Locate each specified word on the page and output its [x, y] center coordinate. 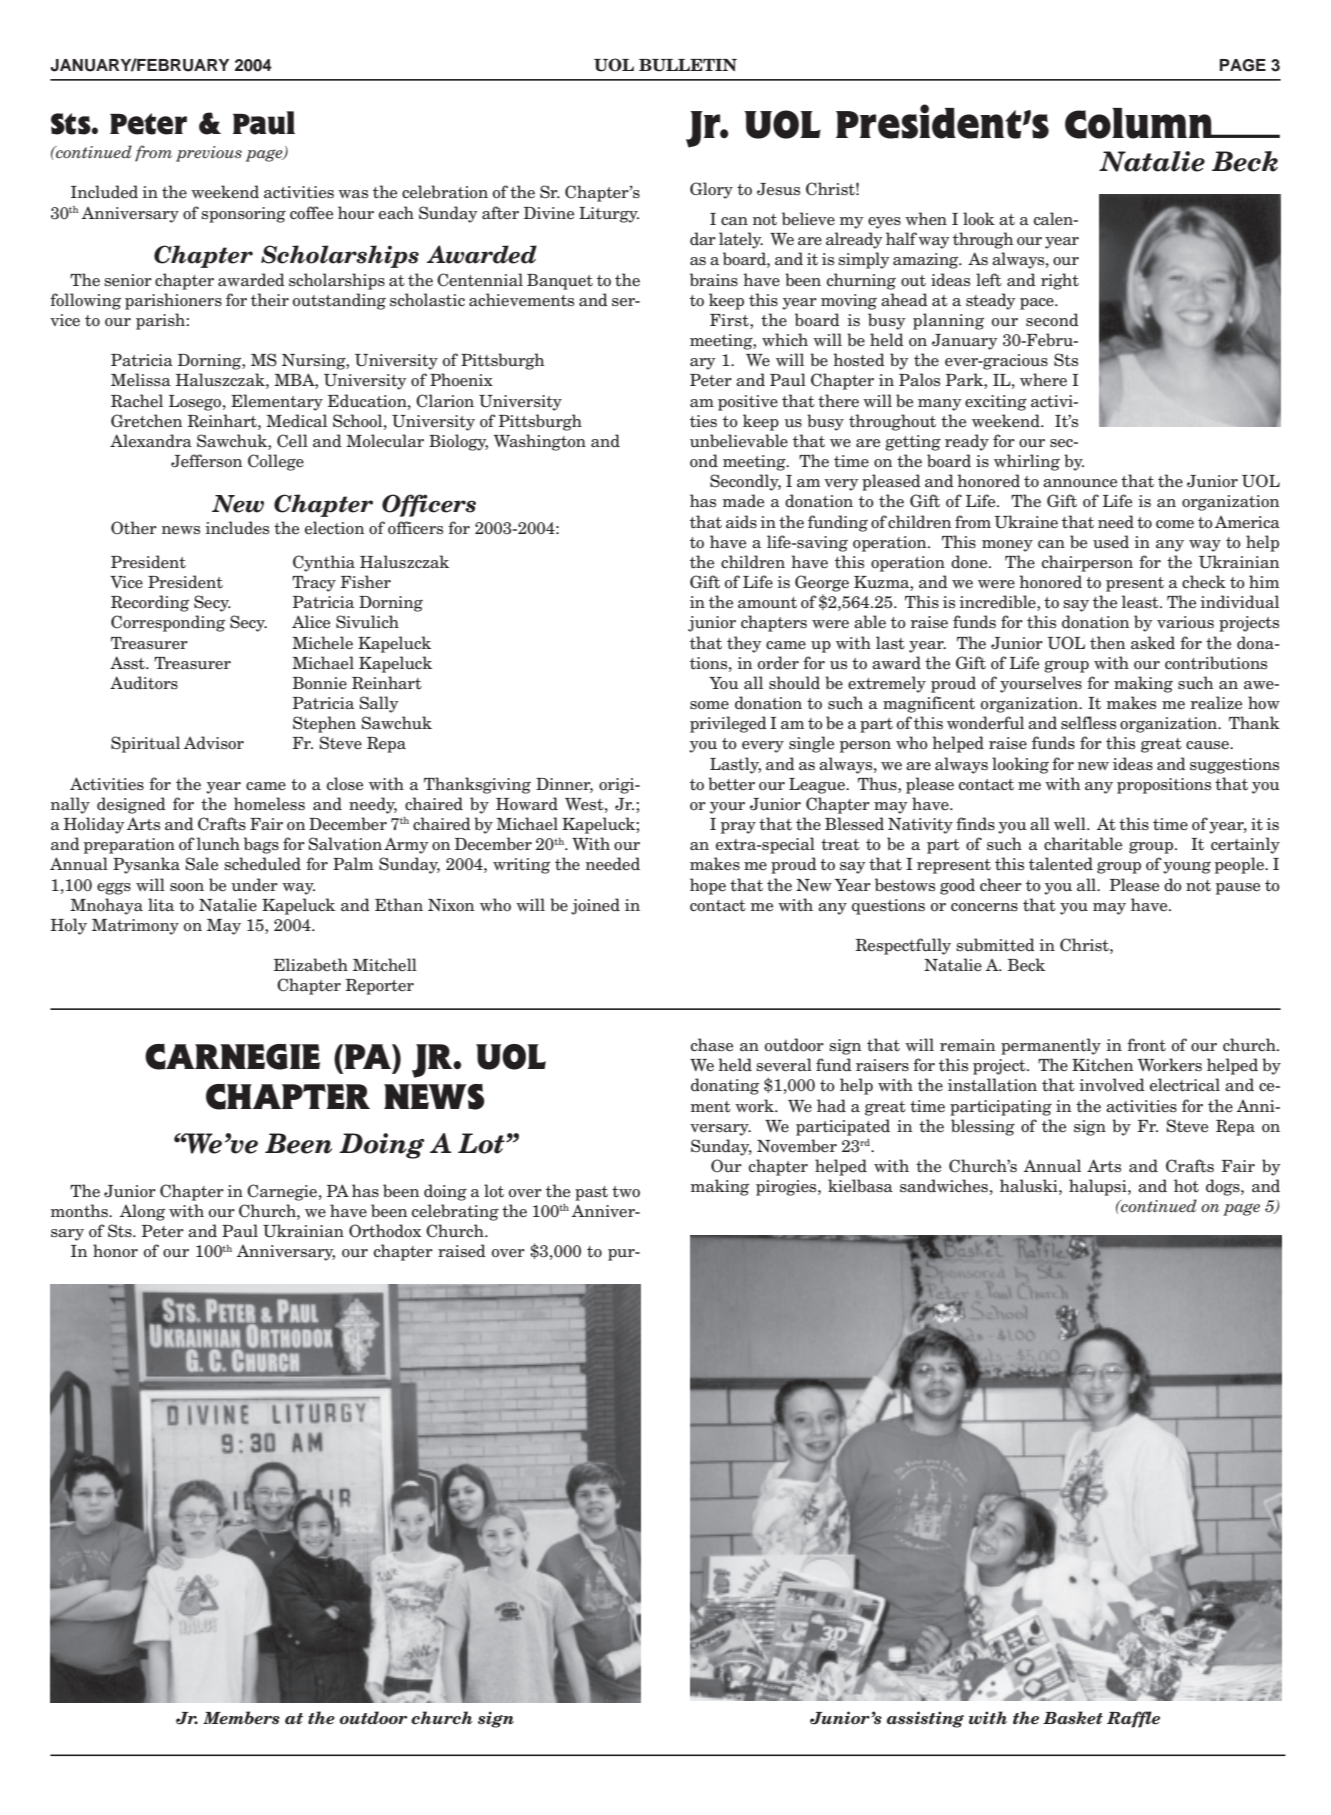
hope [708, 886]
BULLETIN [688, 65]
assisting [925, 1719]
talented [1061, 864]
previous [209, 154]
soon [187, 887]
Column [1140, 123]
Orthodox [385, 1231]
